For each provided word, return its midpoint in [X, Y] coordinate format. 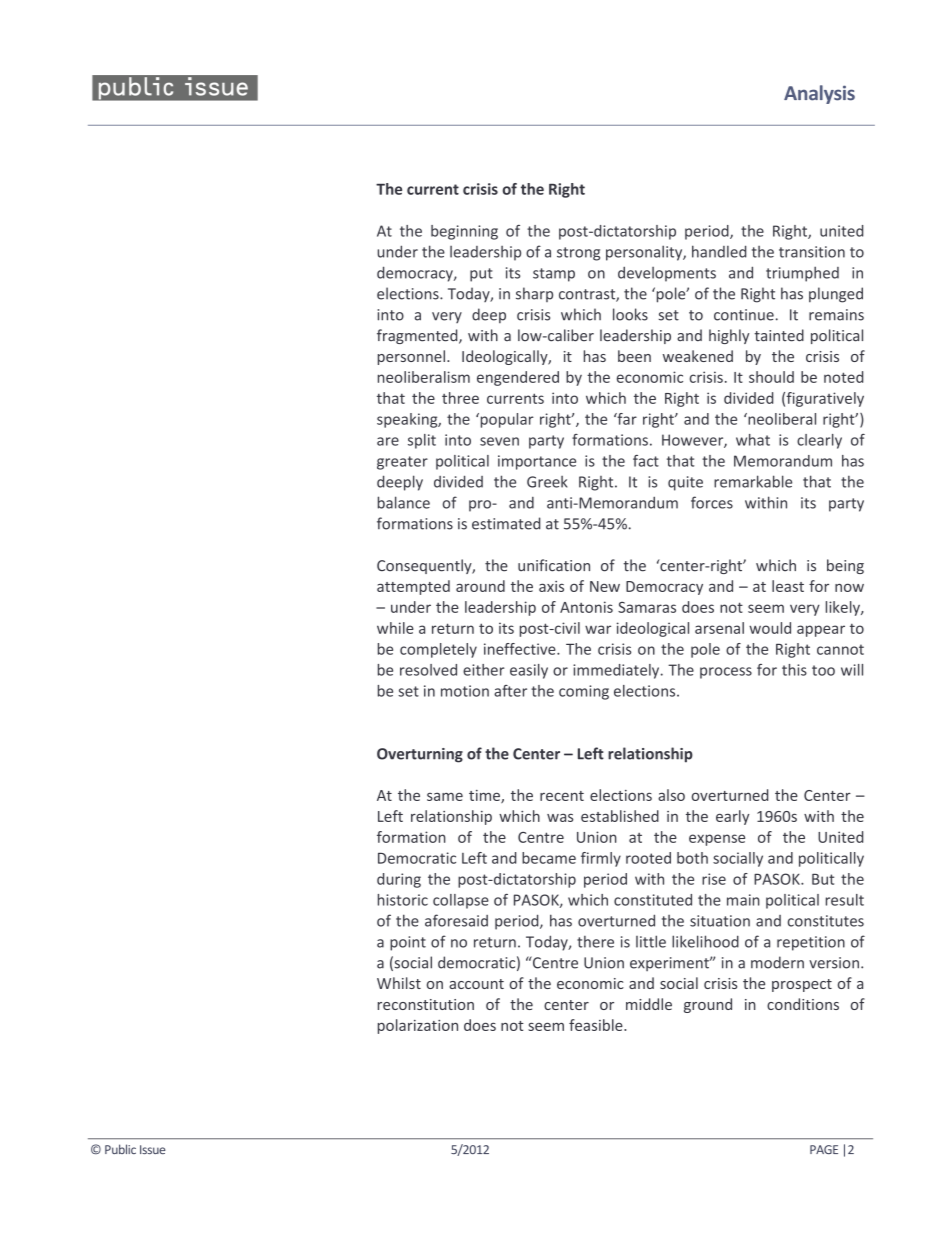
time [485, 796]
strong [578, 254]
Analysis [819, 94]
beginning [464, 232]
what [753, 440]
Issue [153, 1149]
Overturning [420, 755]
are [388, 441]
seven [499, 441]
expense [717, 840]
